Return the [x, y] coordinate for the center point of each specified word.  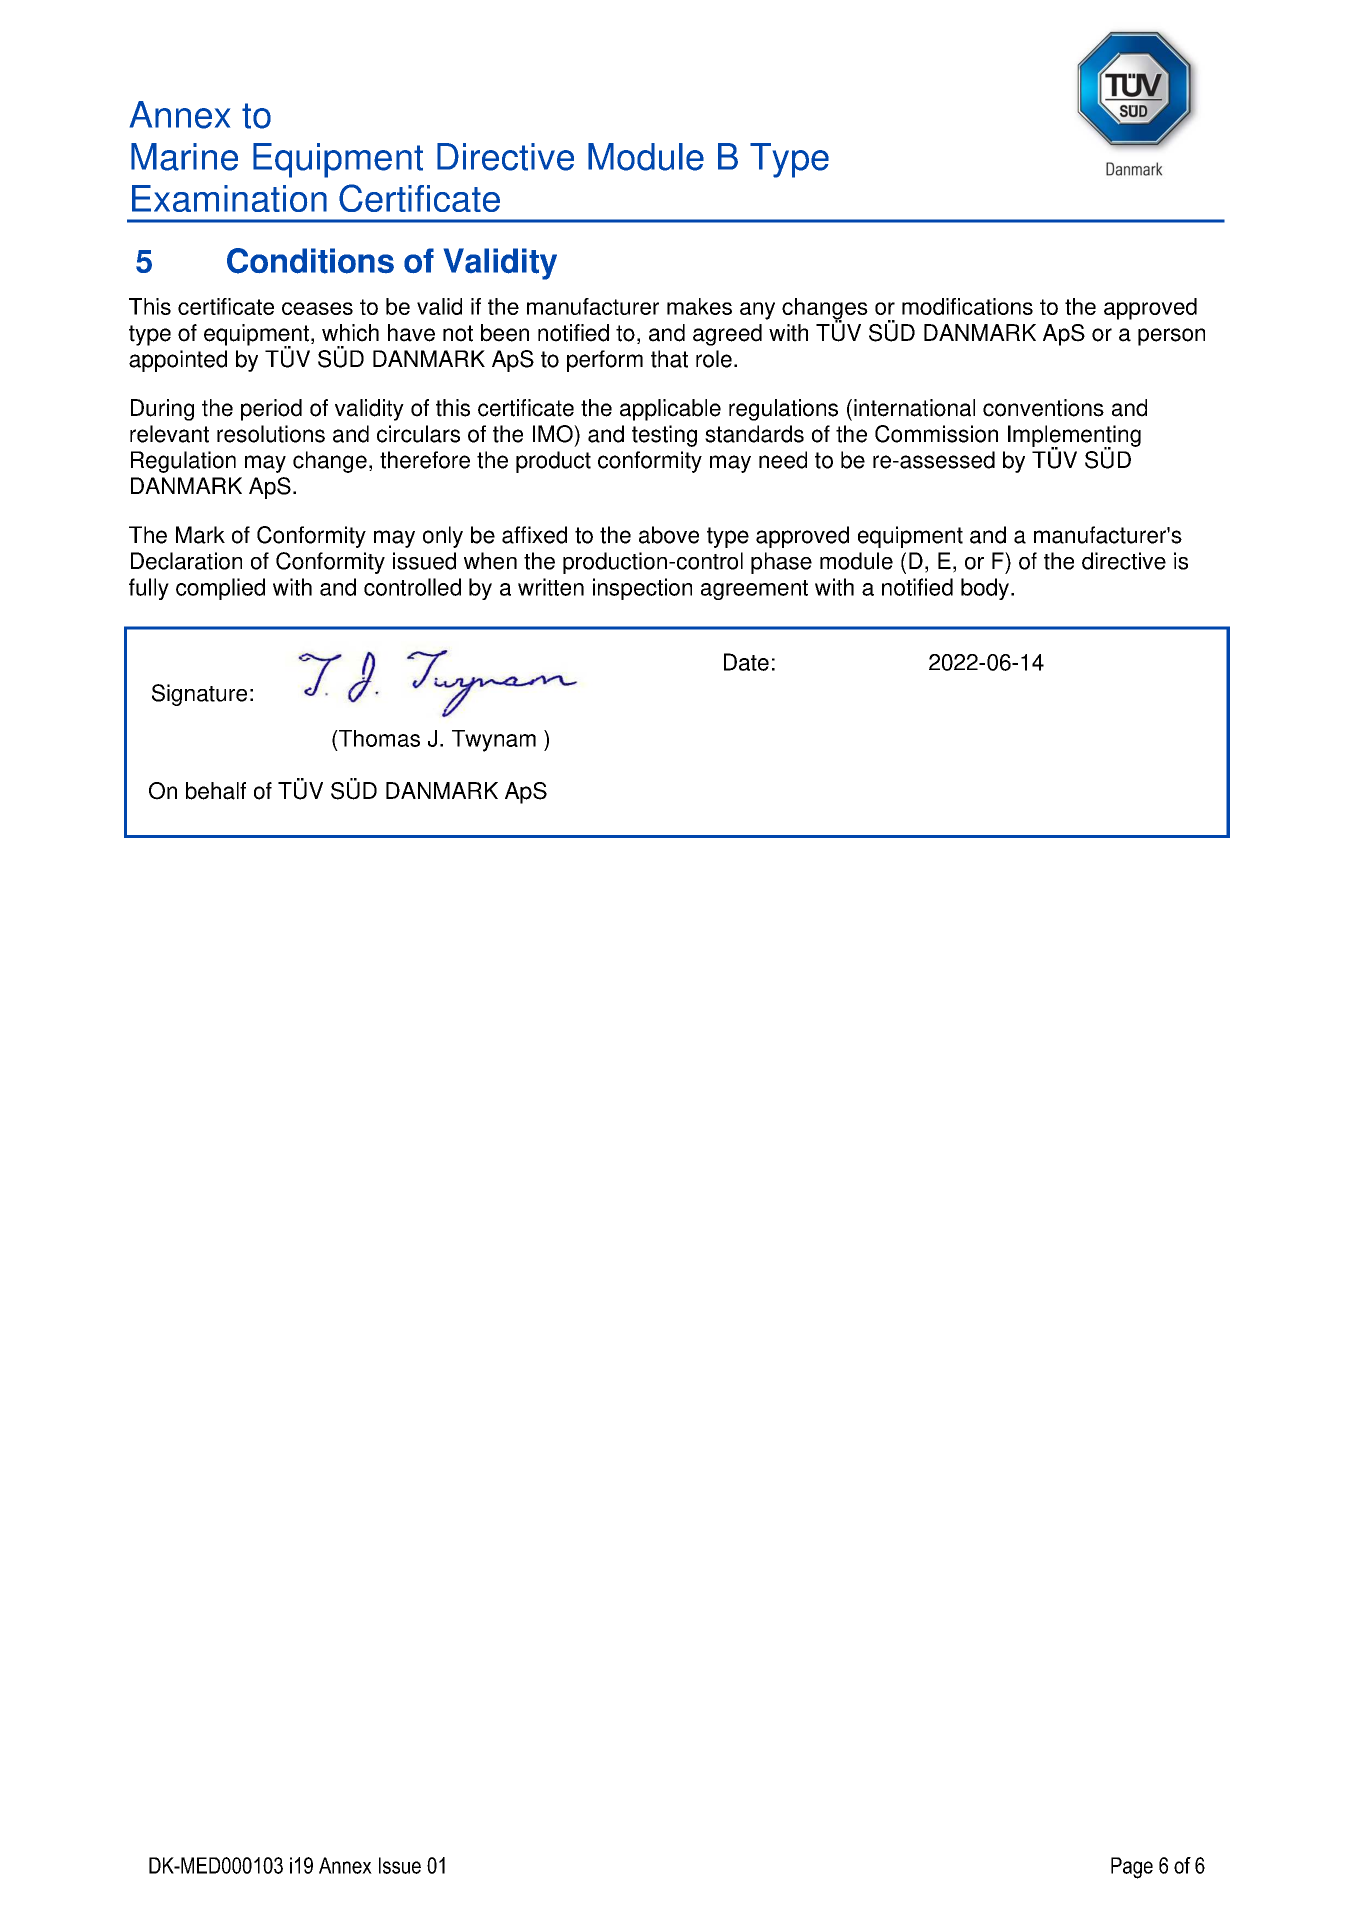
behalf [216, 791]
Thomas [378, 738]
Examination [229, 198]
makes [699, 306]
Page [1132, 1868]
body [985, 589]
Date [746, 662]
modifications [967, 306]
